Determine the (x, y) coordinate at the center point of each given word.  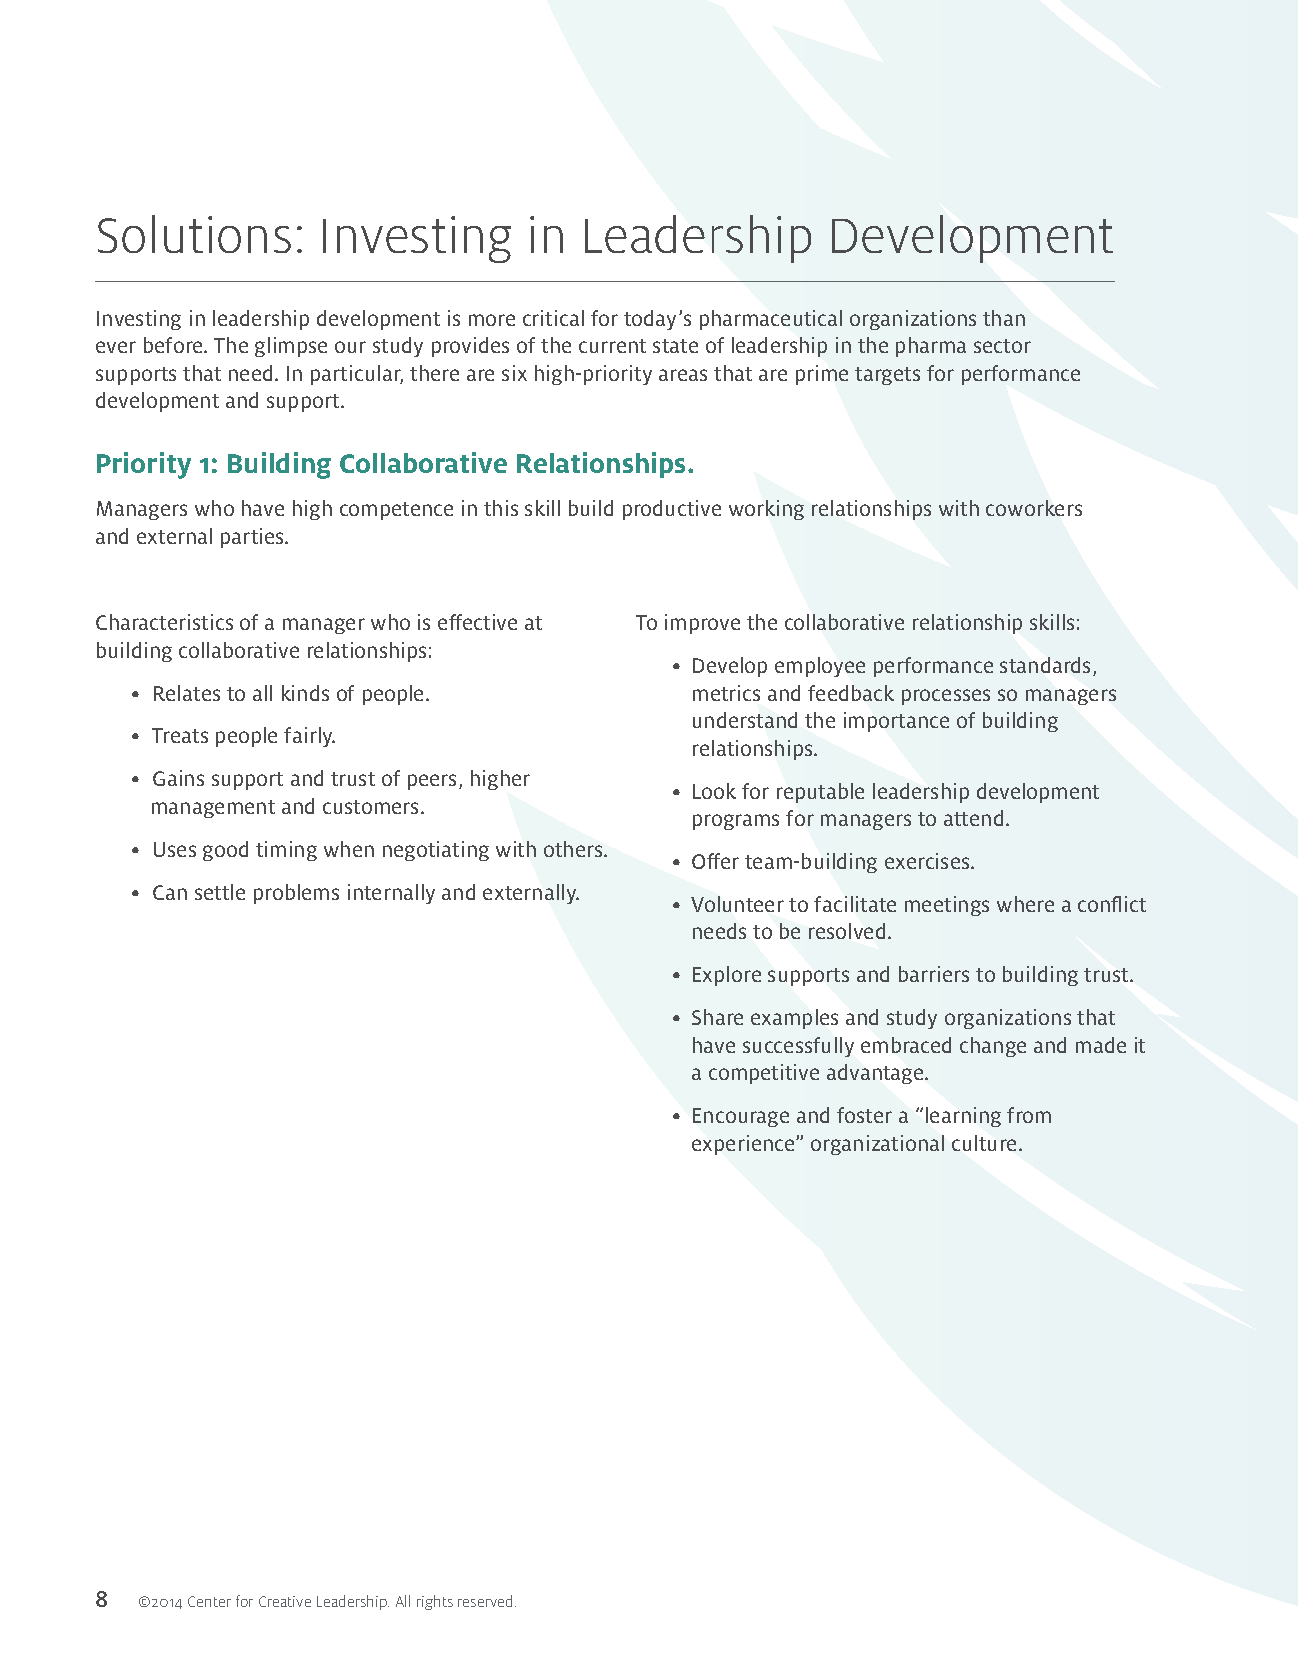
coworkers (1034, 508)
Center (209, 1601)
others (574, 849)
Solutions (194, 234)
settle (220, 892)
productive (672, 510)
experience (744, 1145)
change (993, 1047)
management (213, 809)
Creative (285, 1601)
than (1004, 318)
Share (717, 1017)
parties (254, 538)
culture (986, 1143)
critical (553, 318)
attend (973, 818)
